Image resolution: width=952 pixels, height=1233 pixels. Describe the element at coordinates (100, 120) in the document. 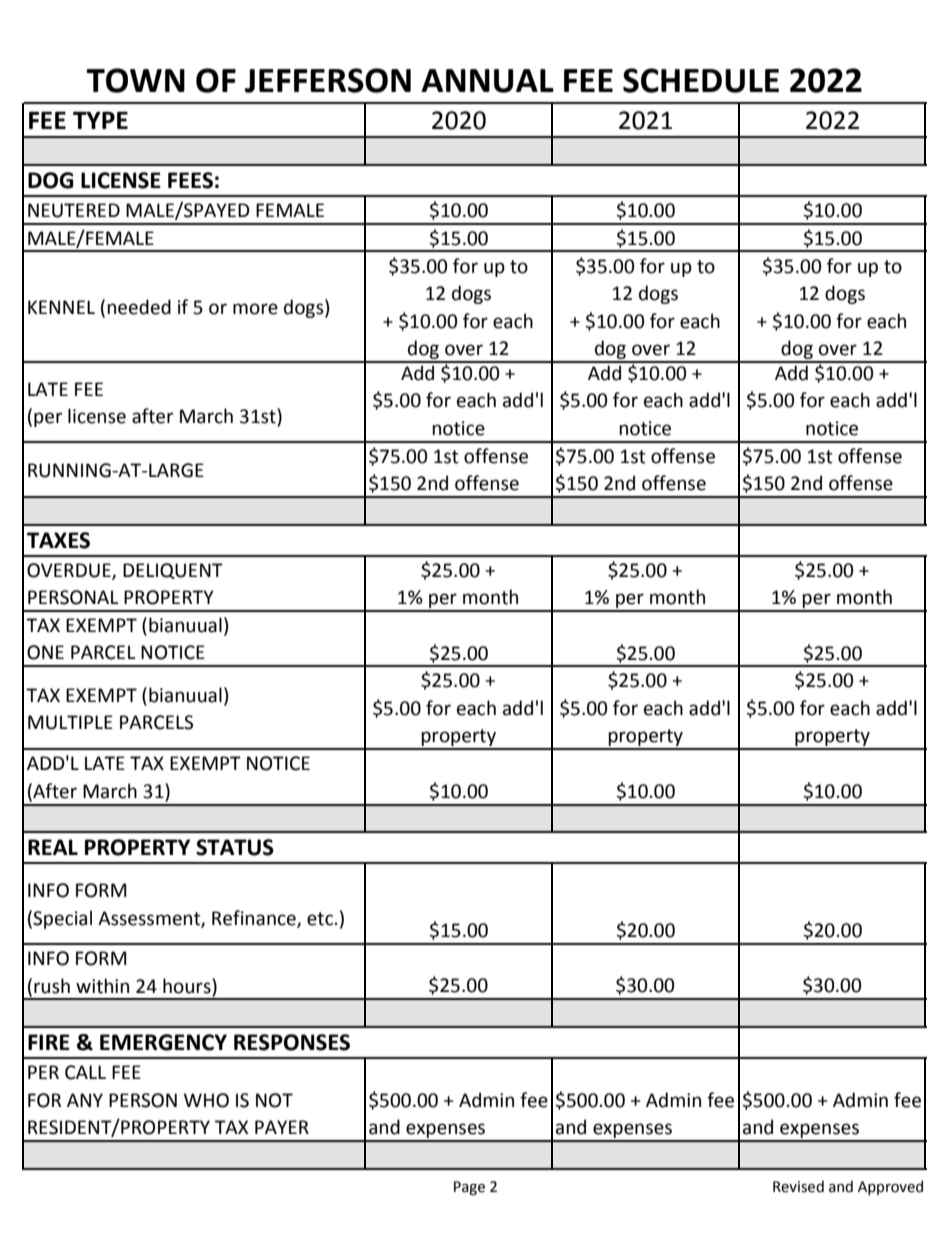

I see `TYPE` at that location.
